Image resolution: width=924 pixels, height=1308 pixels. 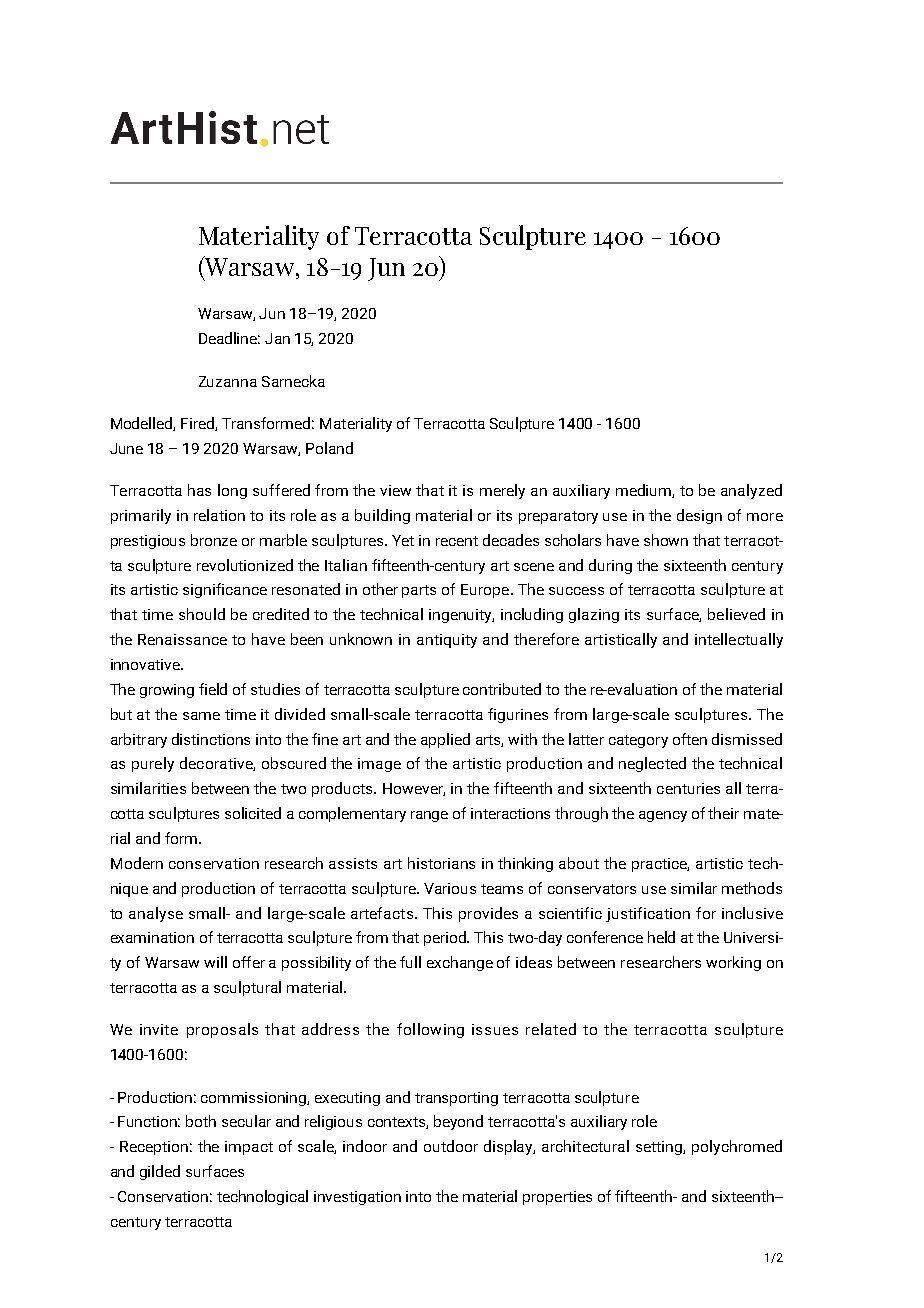 What do you see at coordinates (229, 338) in the screenshot?
I see `Deadline` at bounding box center [229, 338].
